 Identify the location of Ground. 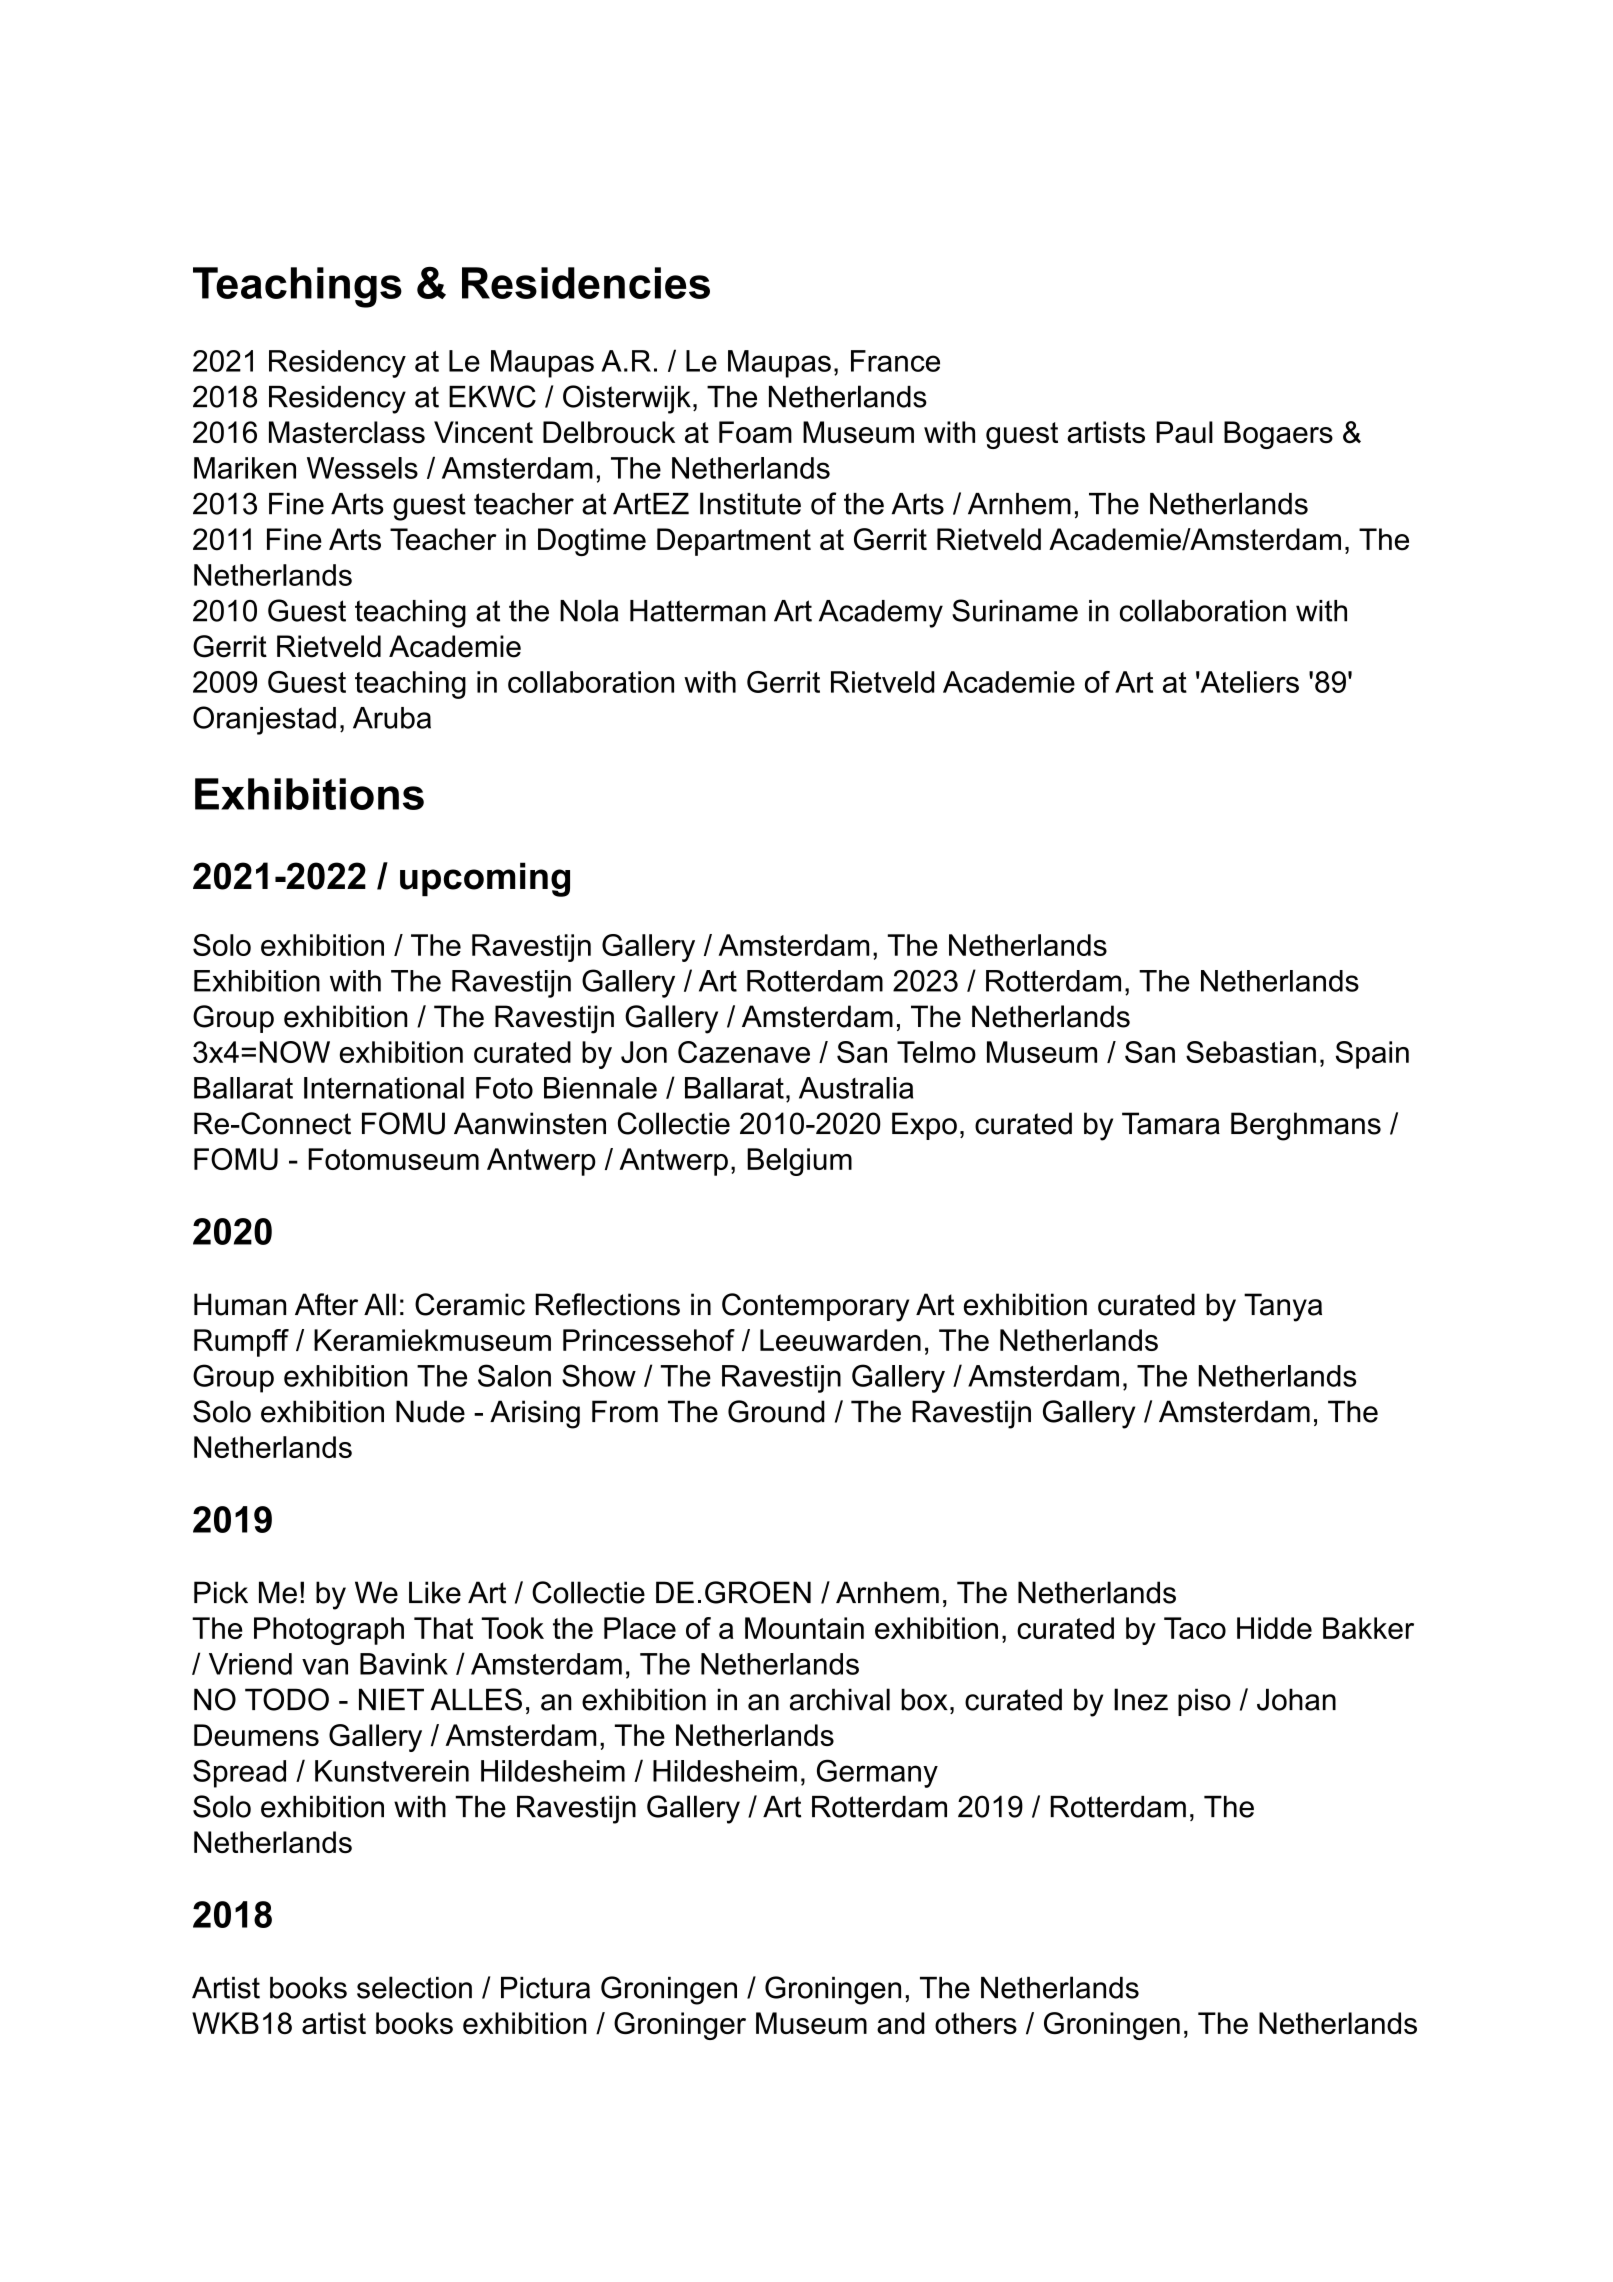
(776, 1411).
